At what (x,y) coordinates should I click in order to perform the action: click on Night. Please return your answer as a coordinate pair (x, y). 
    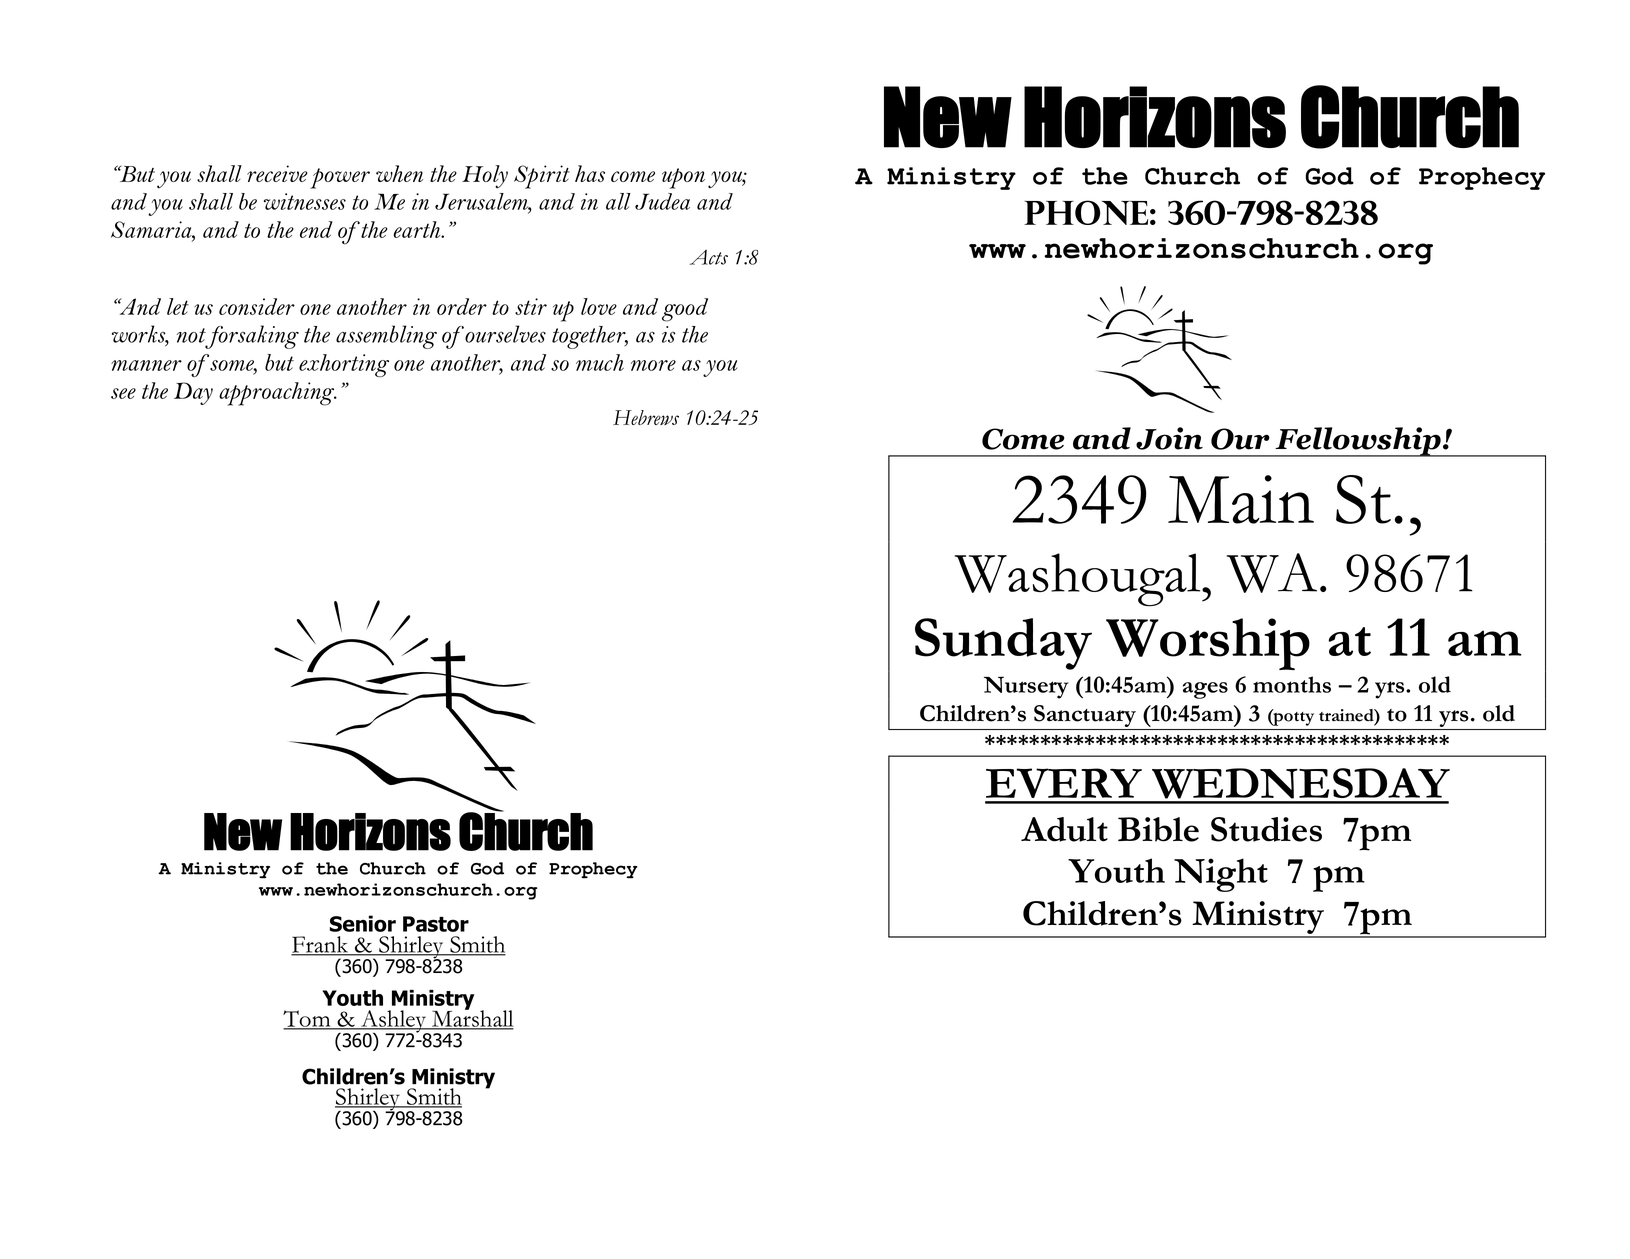
    Looking at the image, I should click on (1221, 875).
